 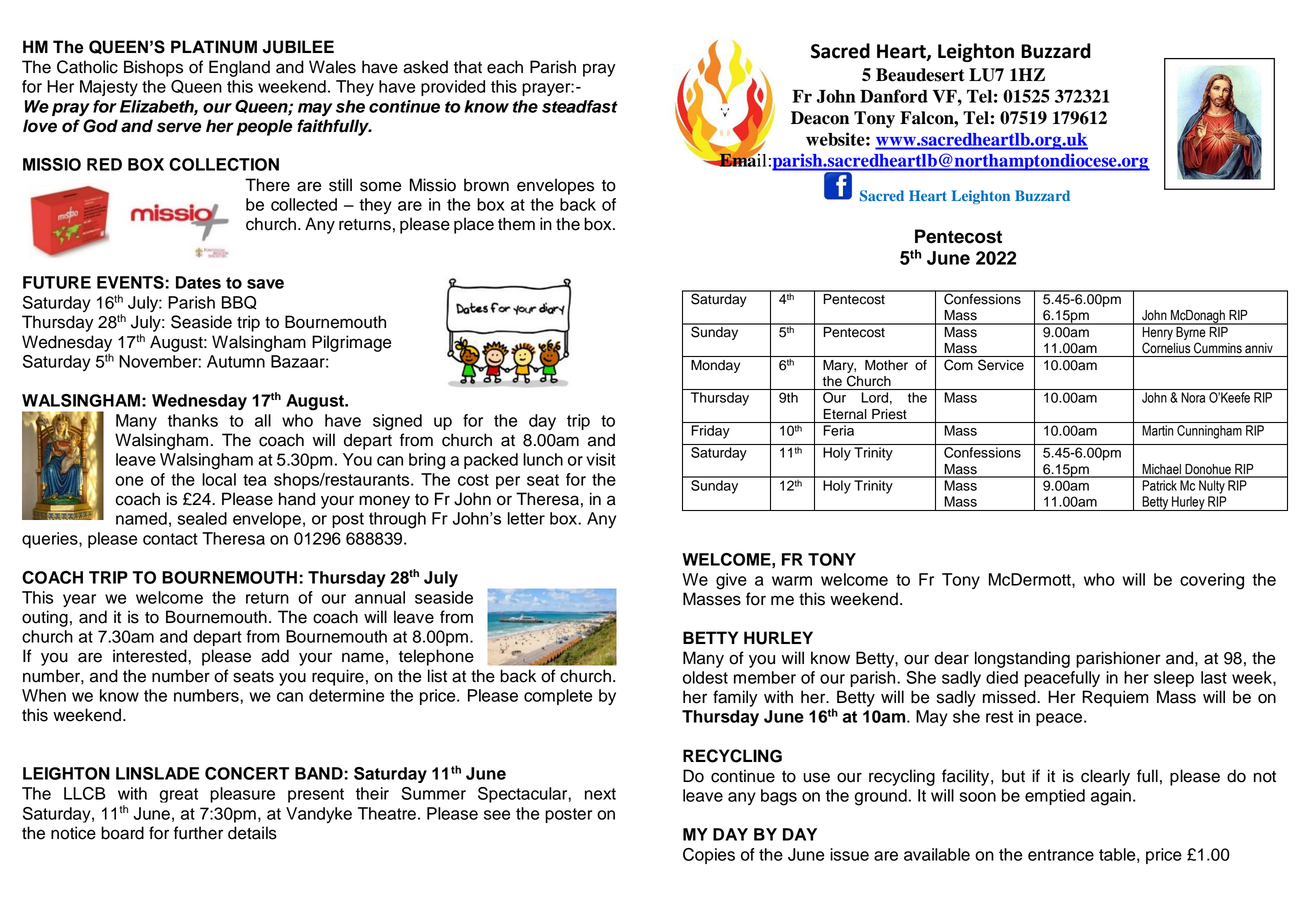 I want to click on add, so click(x=275, y=656).
